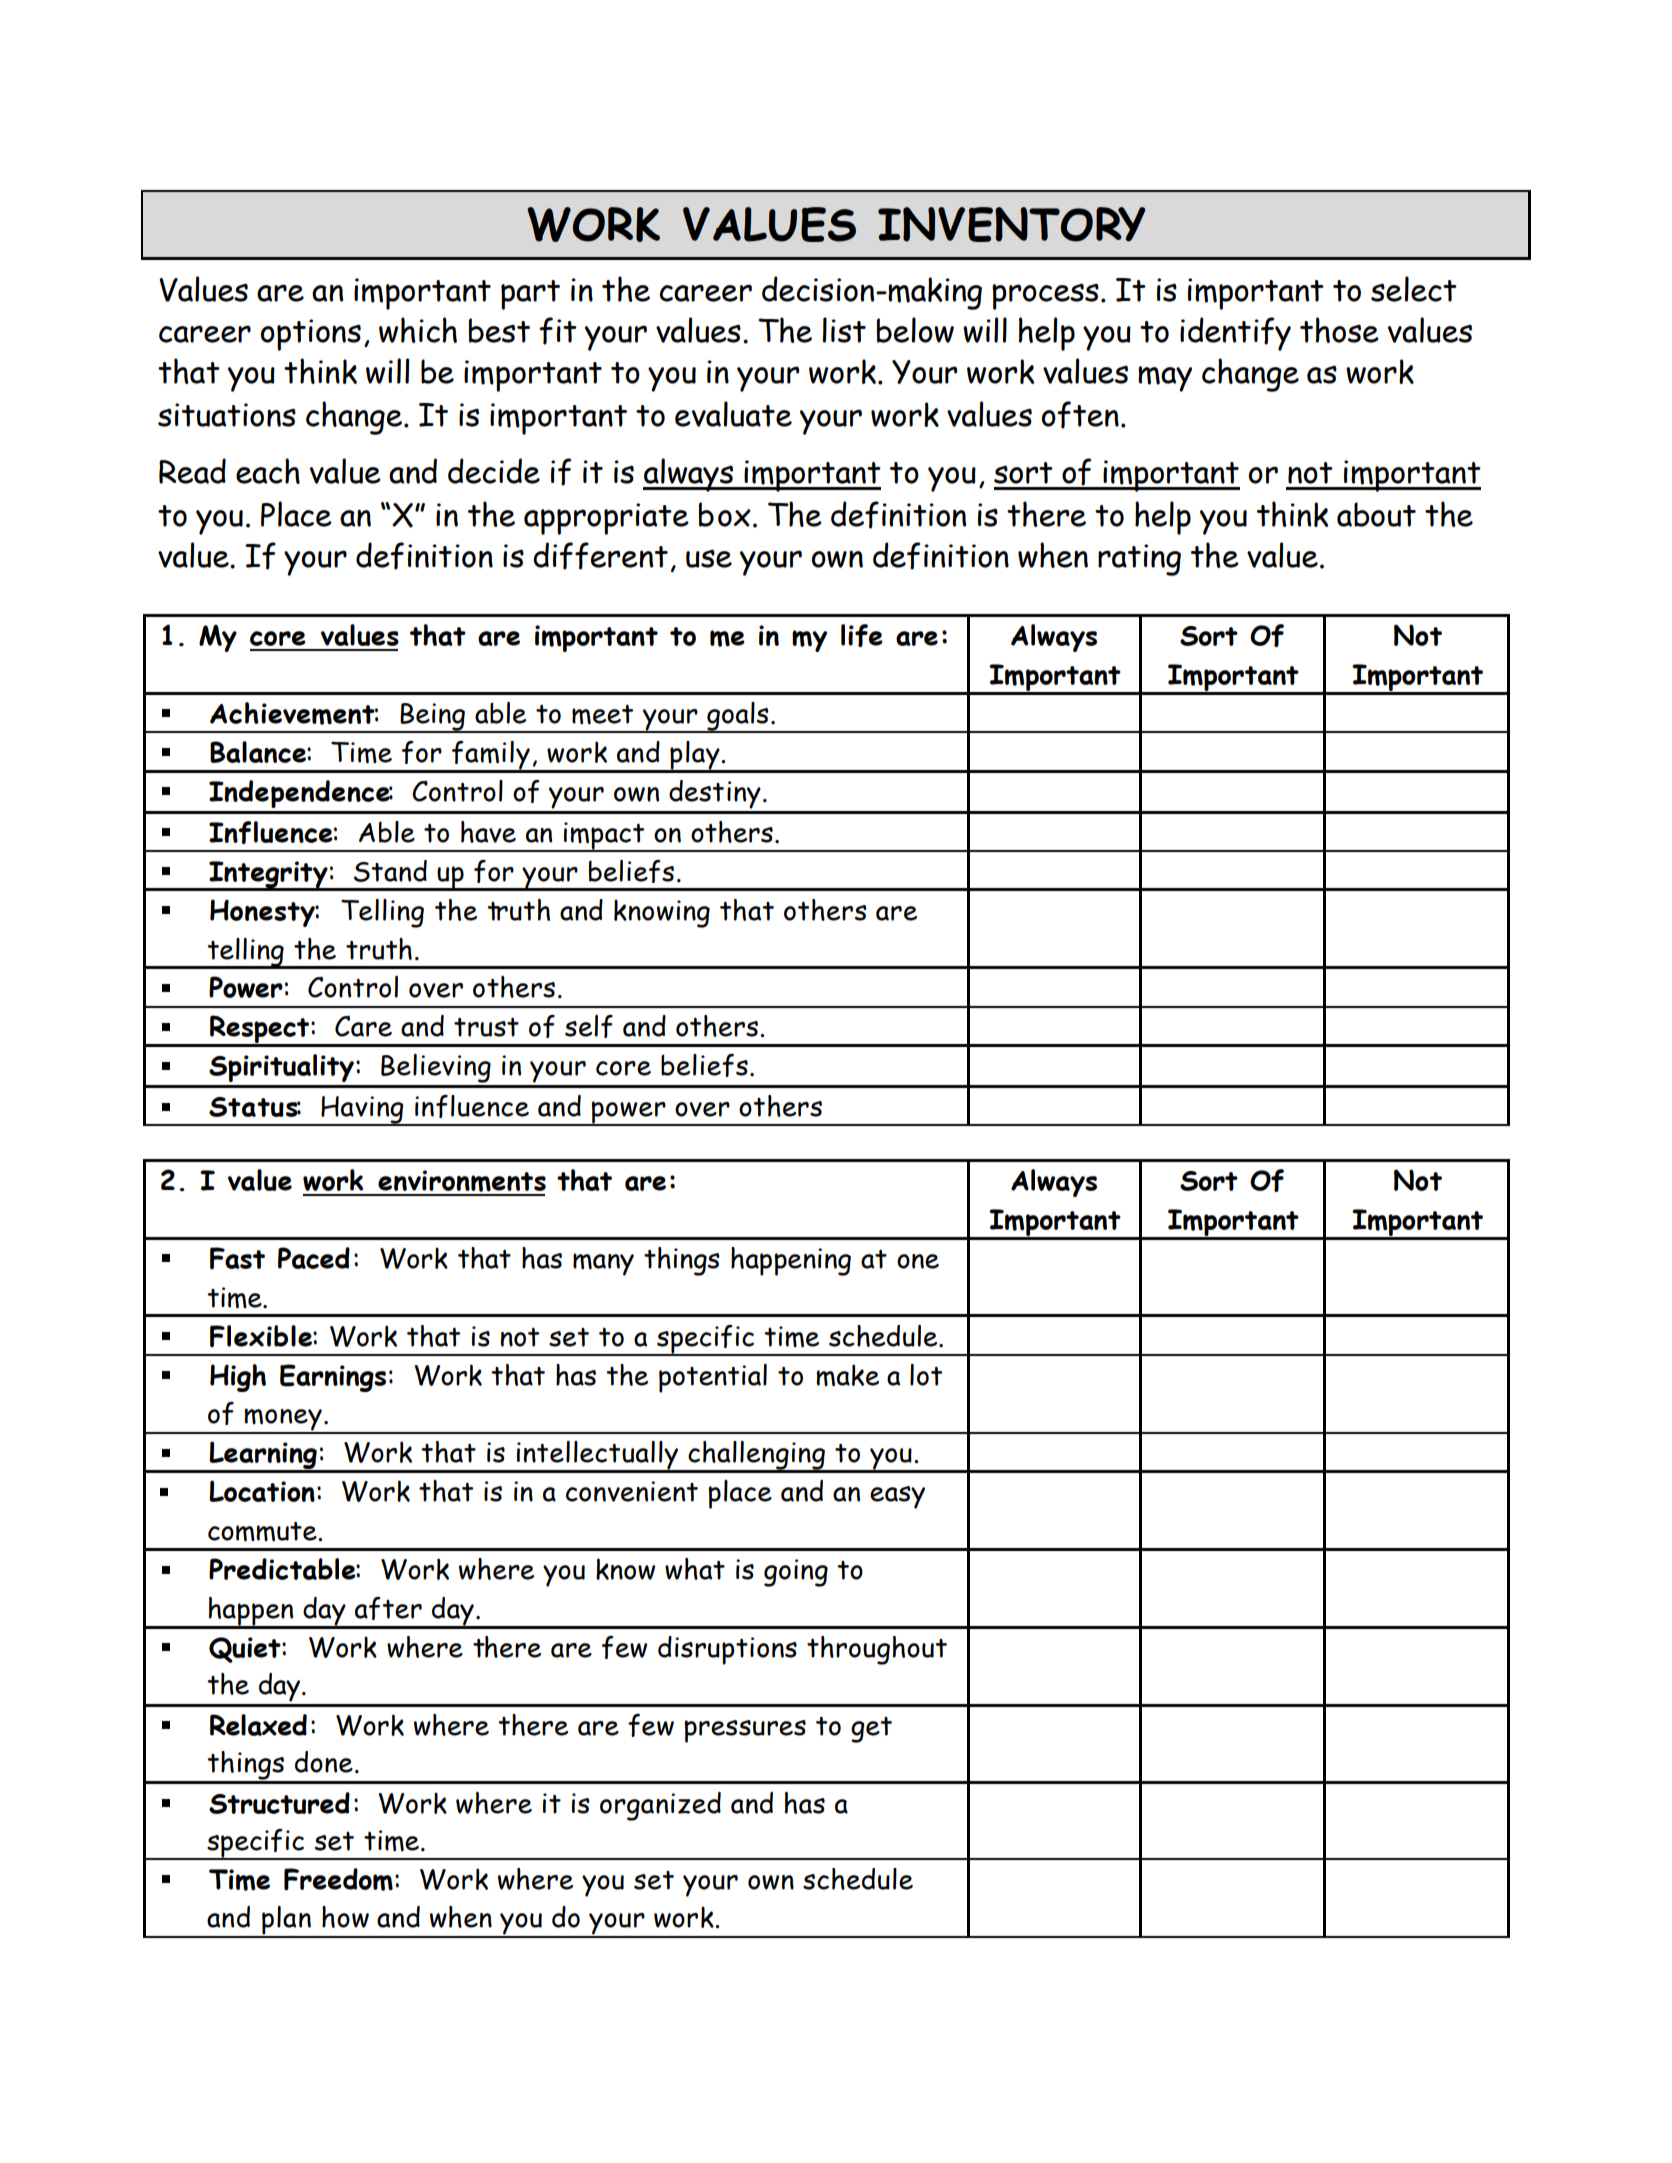 The image size is (1672, 2163). I want to click on about, so click(1376, 514).
